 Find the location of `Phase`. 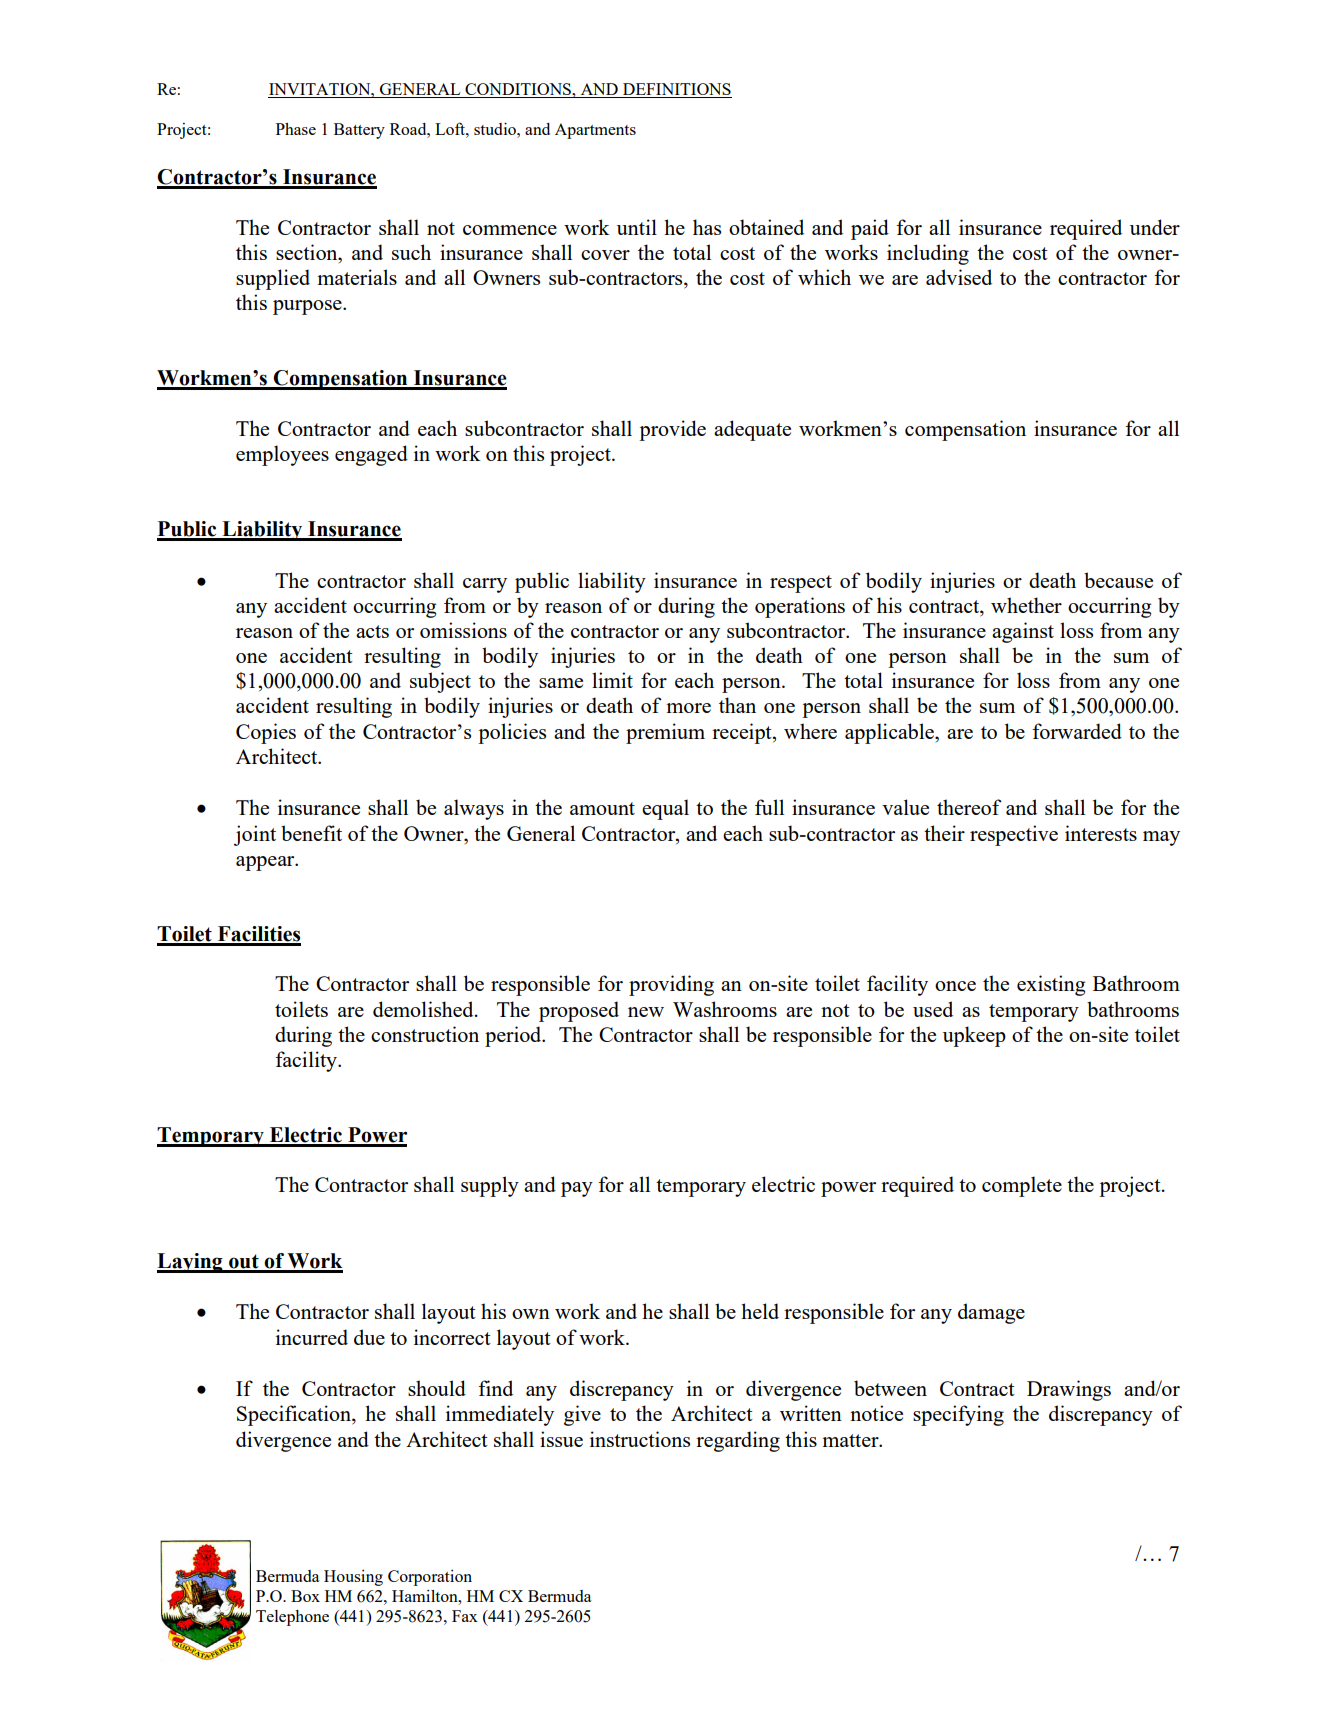

Phase is located at coordinates (296, 129).
